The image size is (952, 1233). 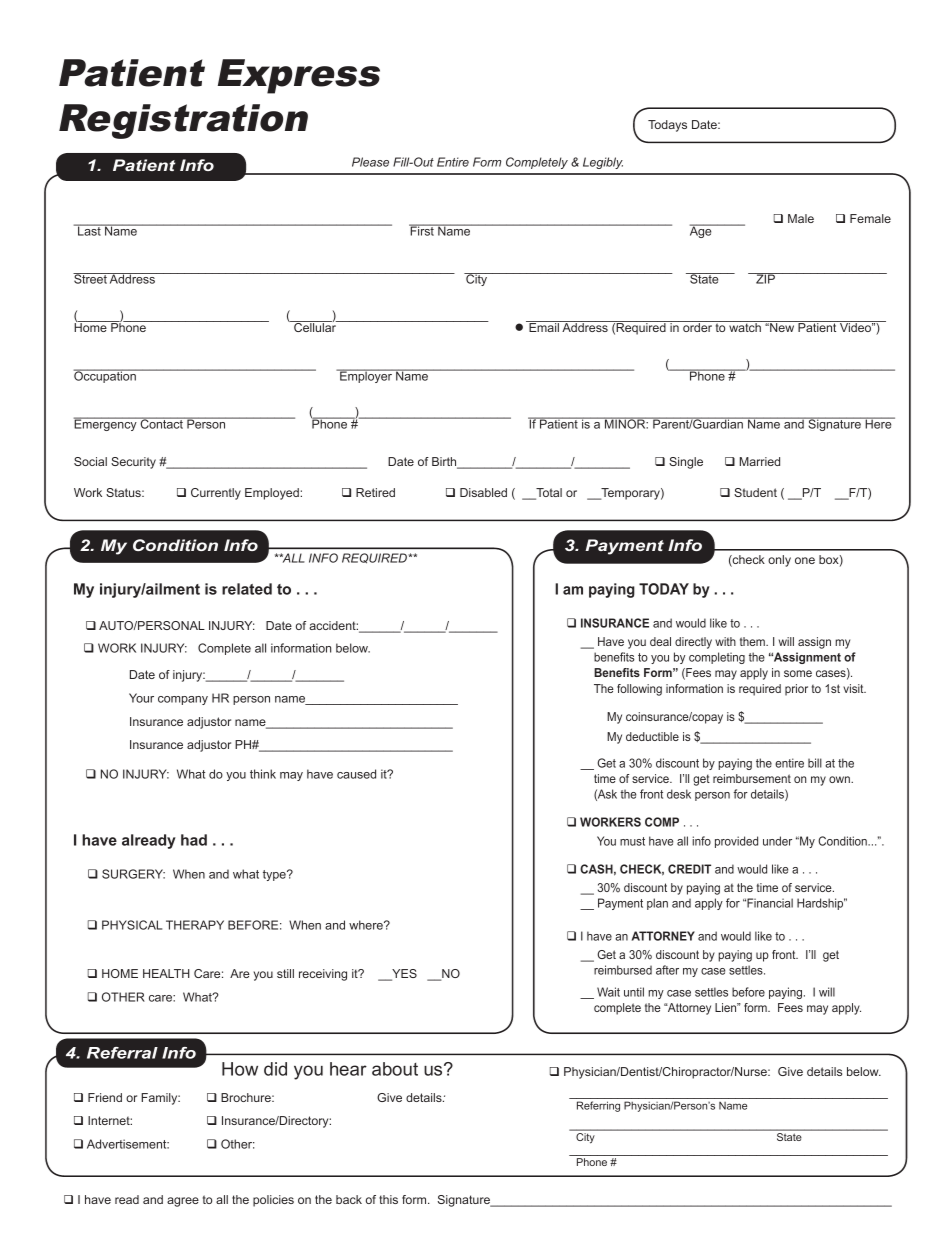 What do you see at coordinates (765, 278) in the screenshot?
I see `ZIP` at bounding box center [765, 278].
